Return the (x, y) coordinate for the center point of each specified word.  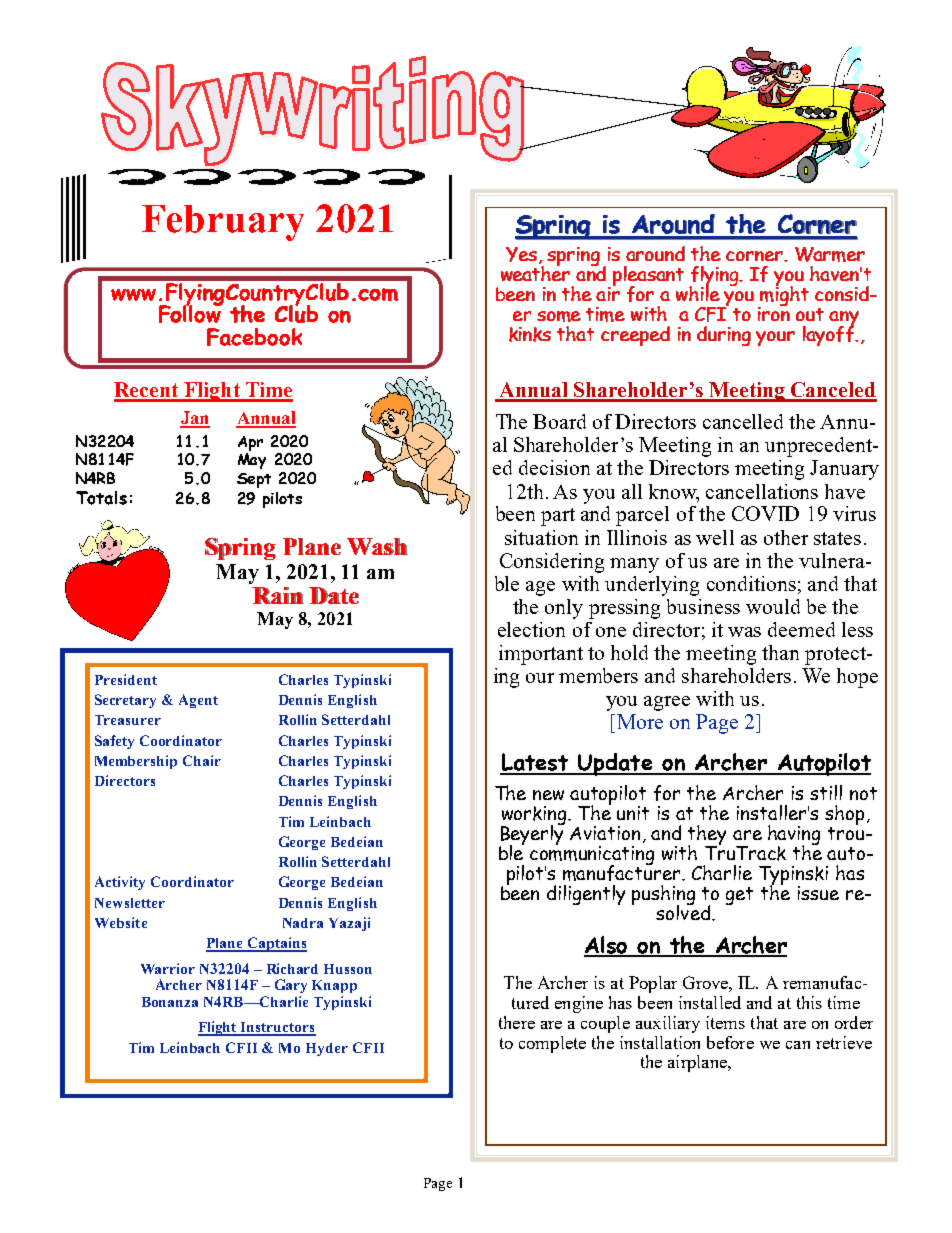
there (517, 1022)
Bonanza (170, 1002)
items (725, 1022)
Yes (523, 255)
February (223, 223)
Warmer (830, 254)
